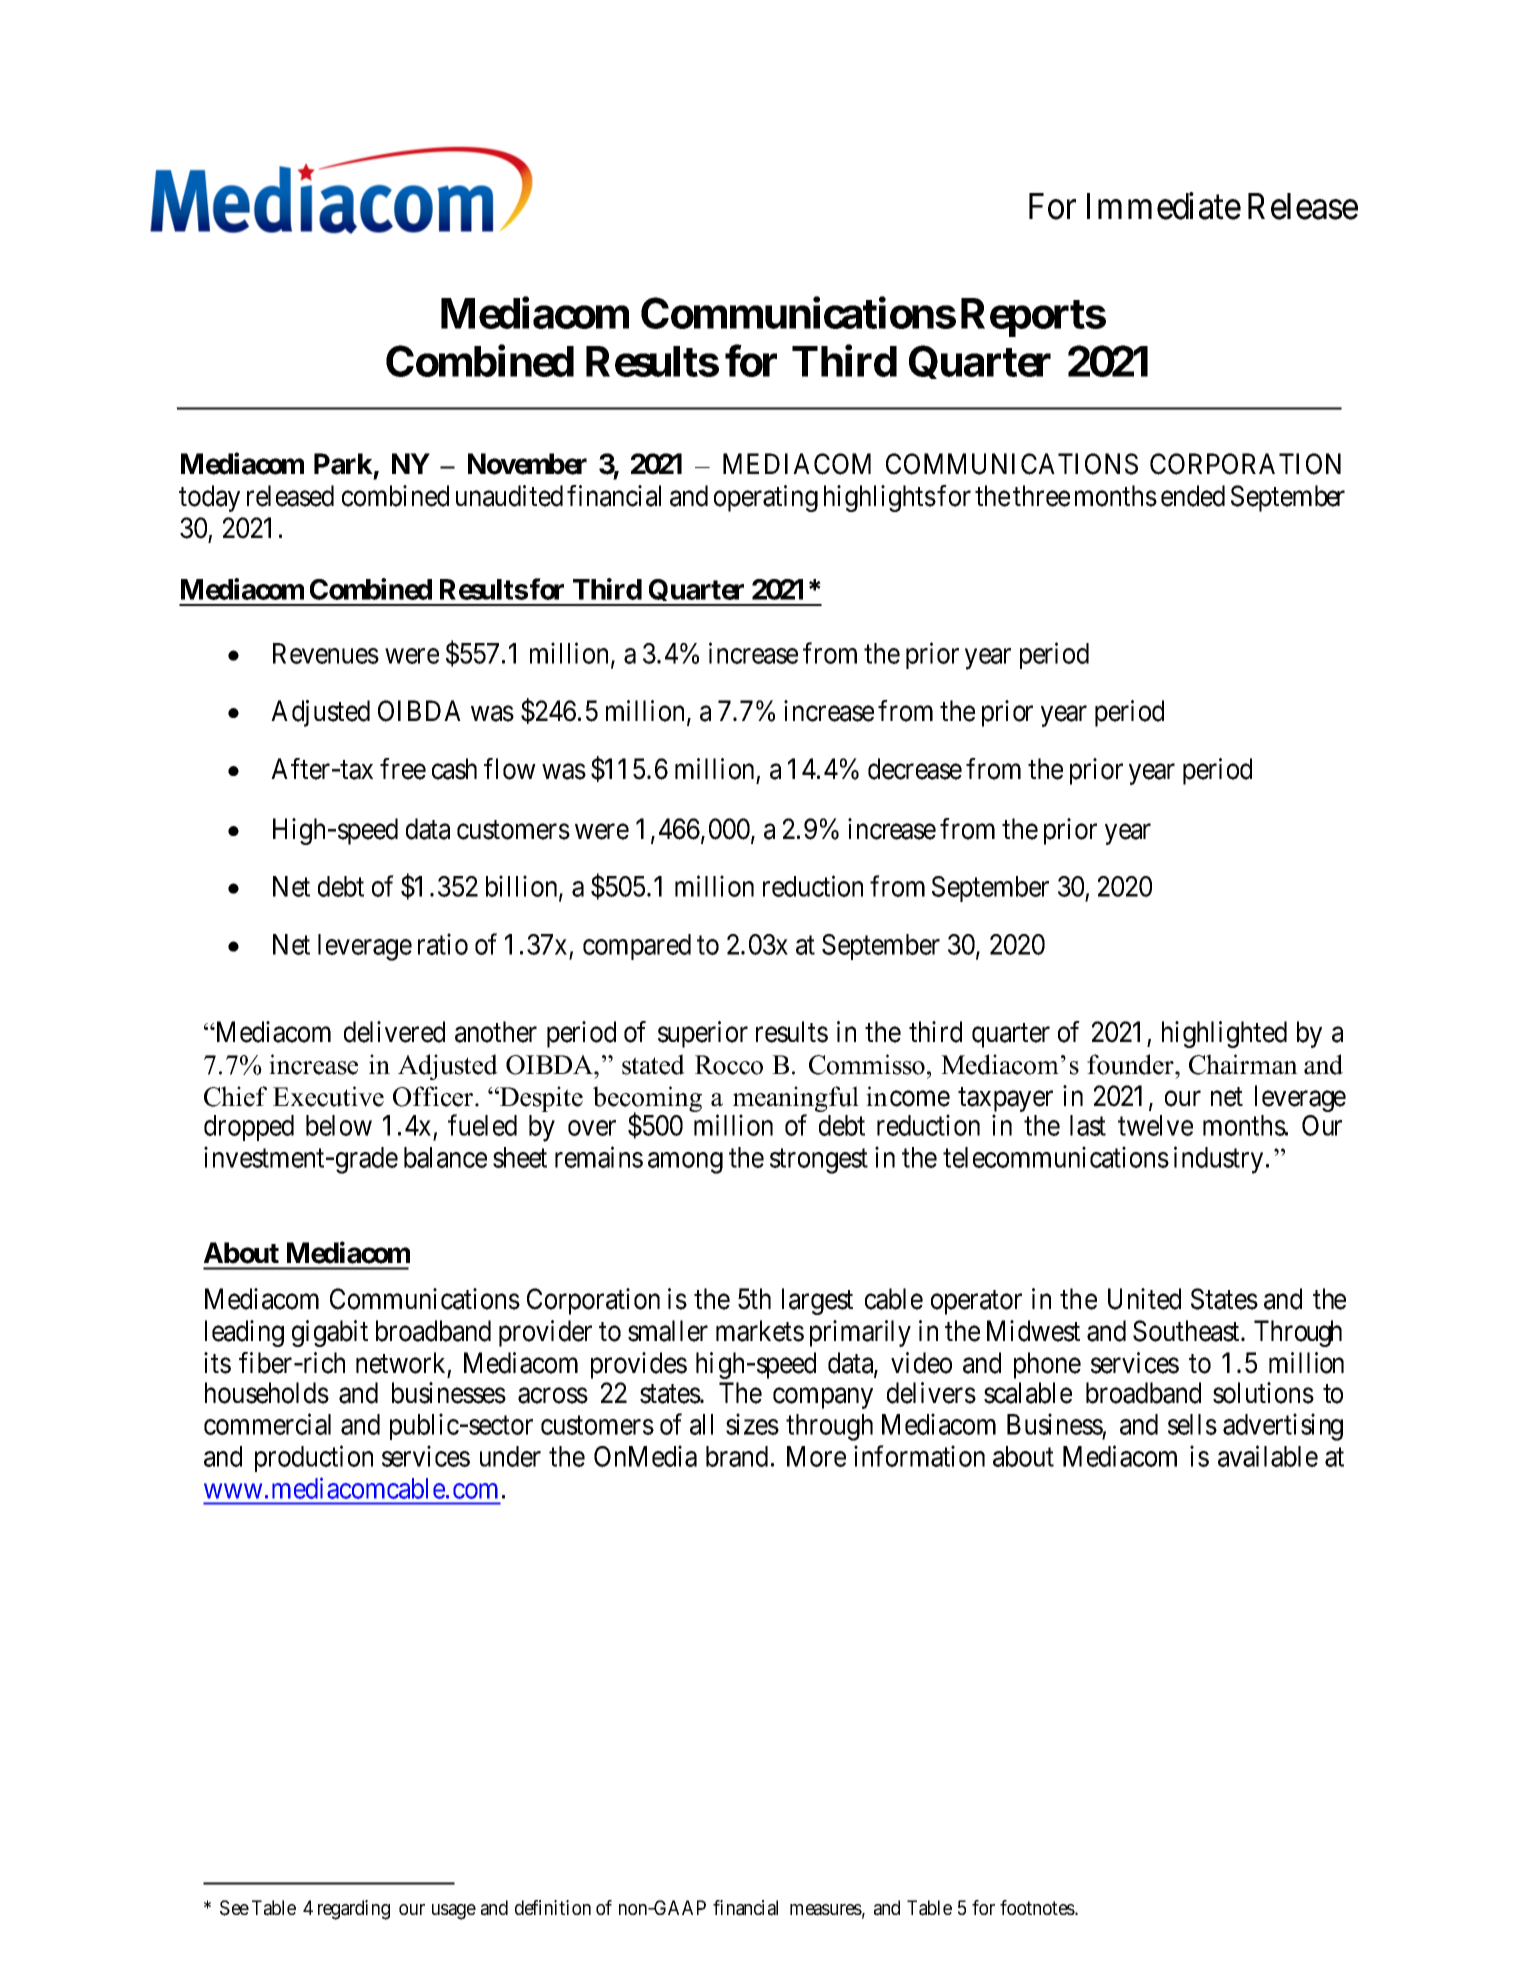 The height and width of the page is (1971, 1523). Describe the element at coordinates (1038, 1907) in the page. I see `footnotes` at that location.
